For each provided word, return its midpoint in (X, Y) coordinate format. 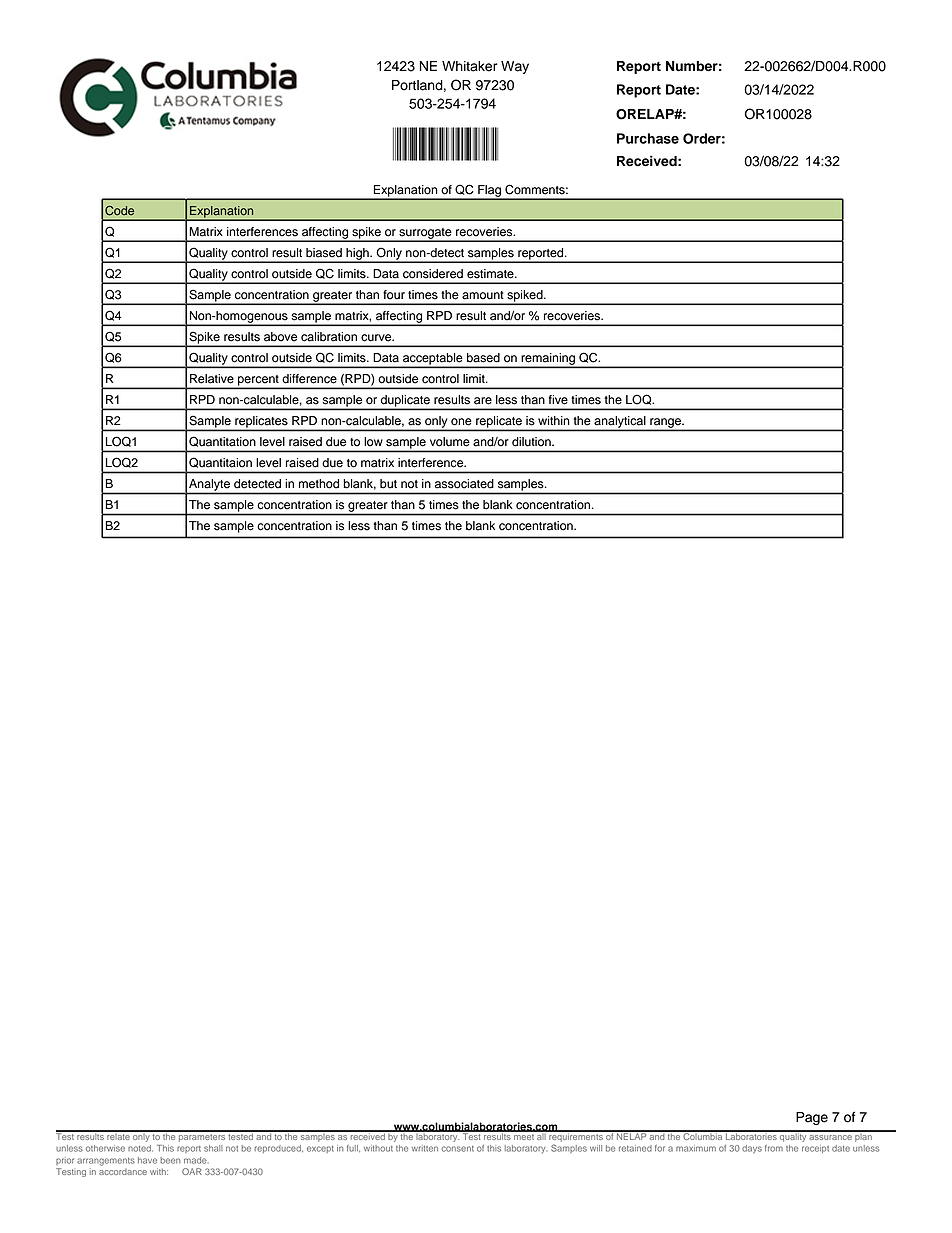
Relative (212, 379)
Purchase (648, 138)
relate (118, 1135)
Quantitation (222, 441)
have (147, 1160)
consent (458, 1149)
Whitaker (469, 66)
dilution (532, 442)
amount (483, 295)
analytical (620, 423)
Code (119, 211)
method (319, 484)
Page (812, 1118)
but (388, 484)
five (558, 400)
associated (464, 484)
